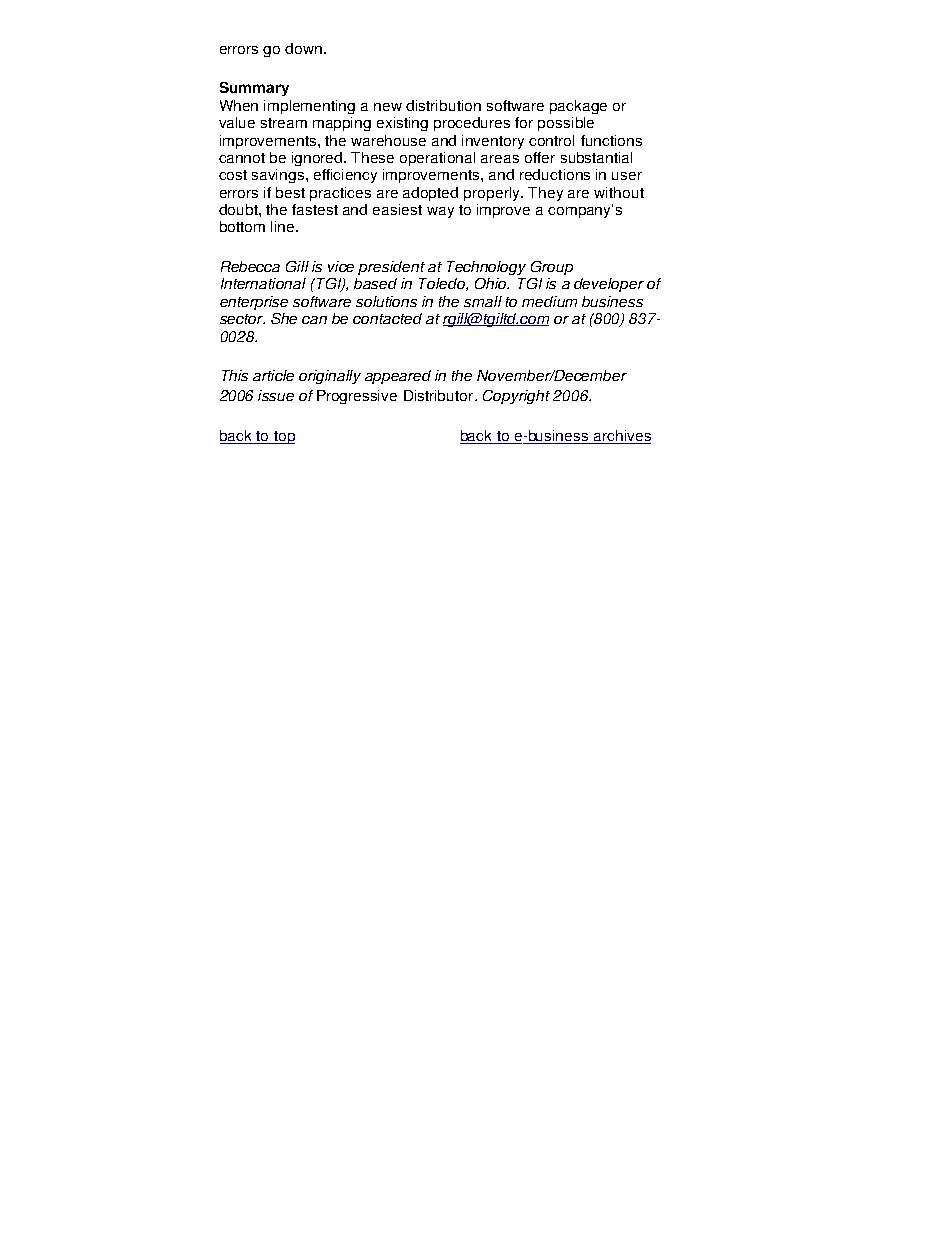  I want to click on Group, so click(552, 268).
